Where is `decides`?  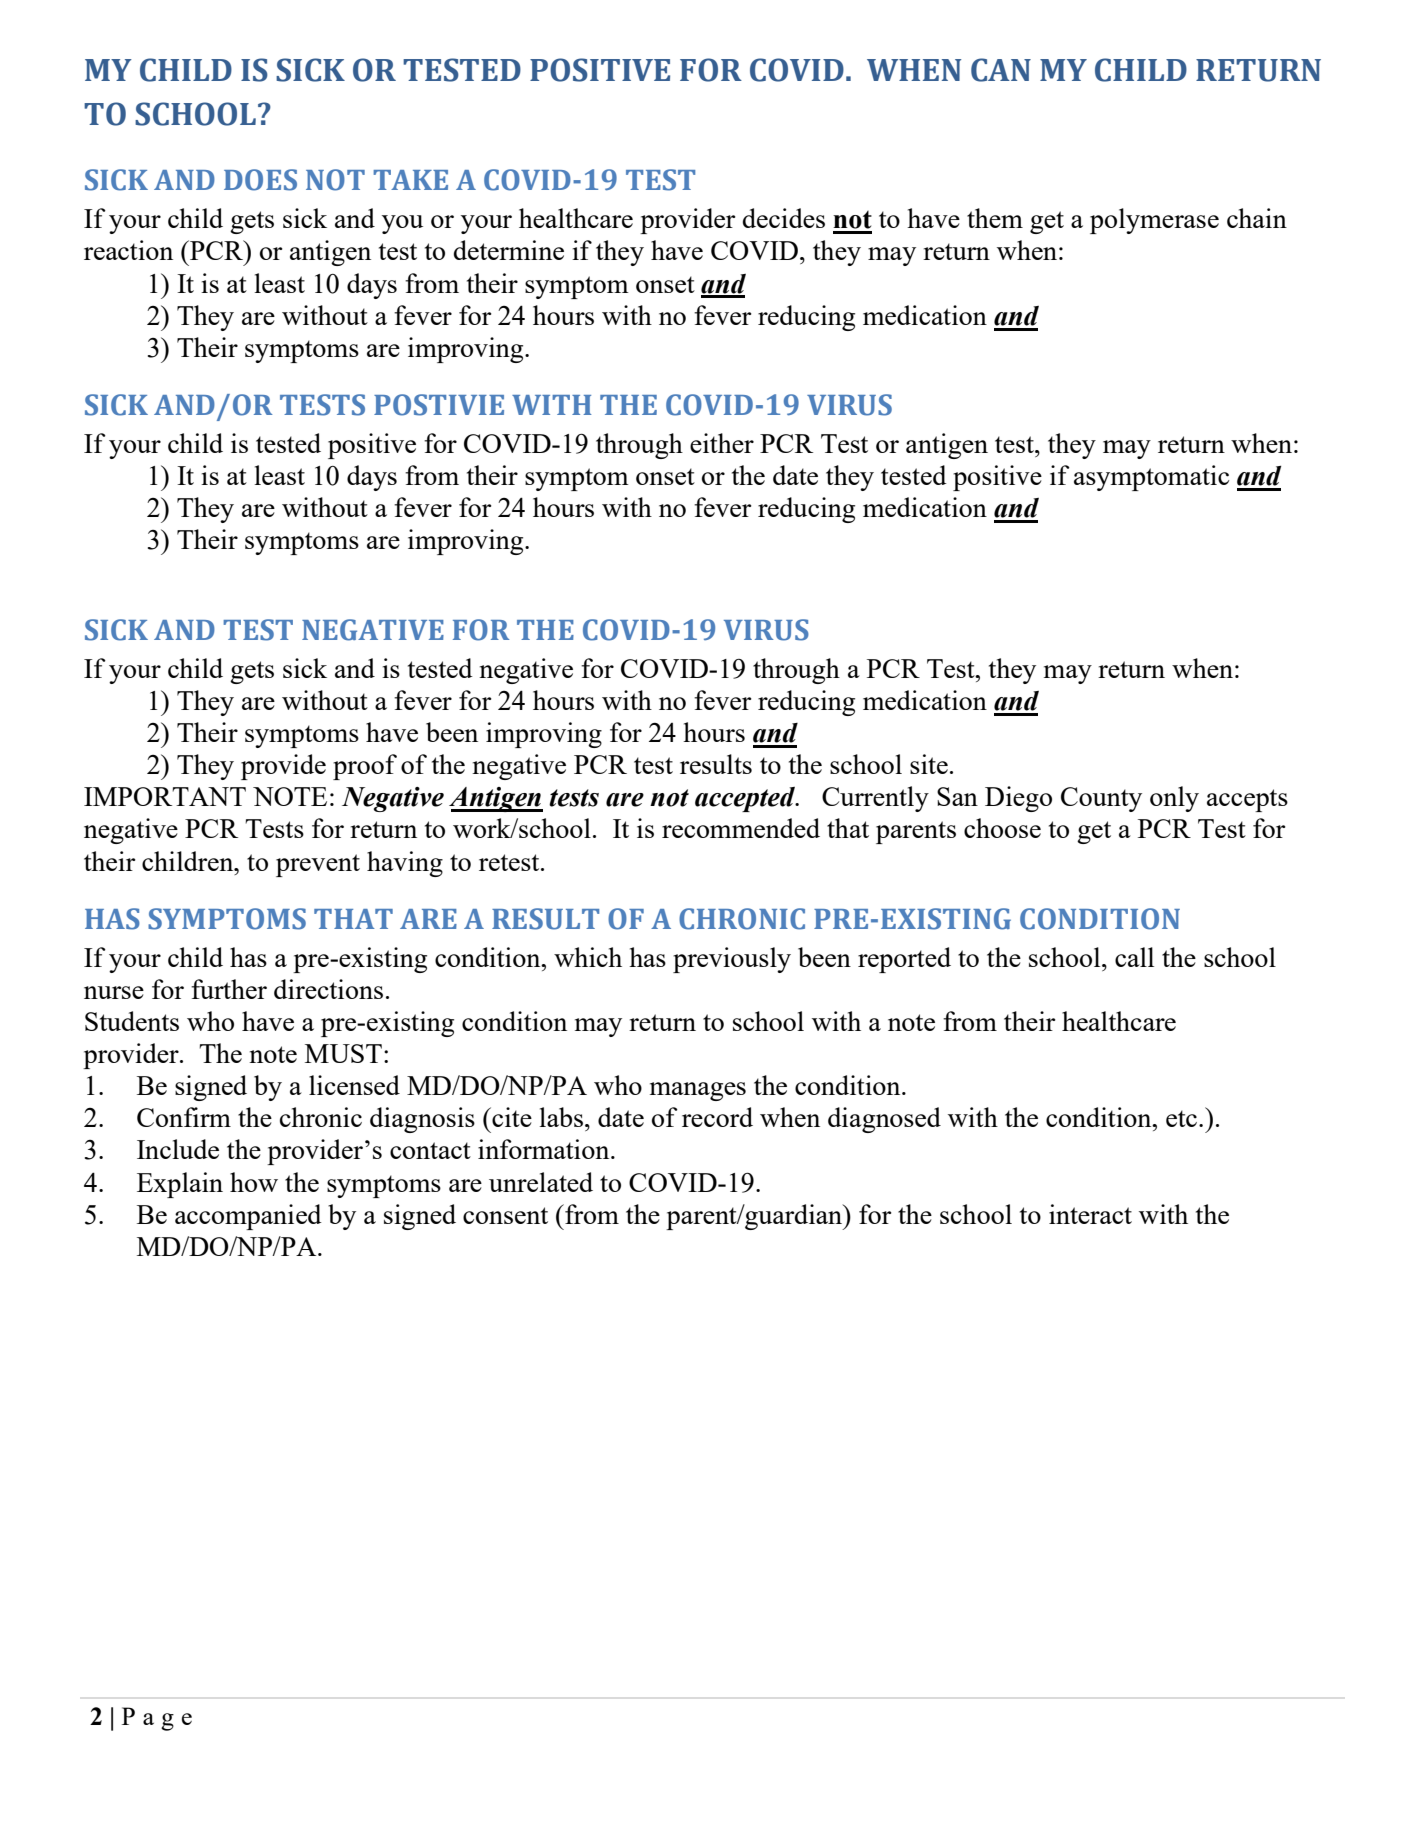 decides is located at coordinates (784, 218).
